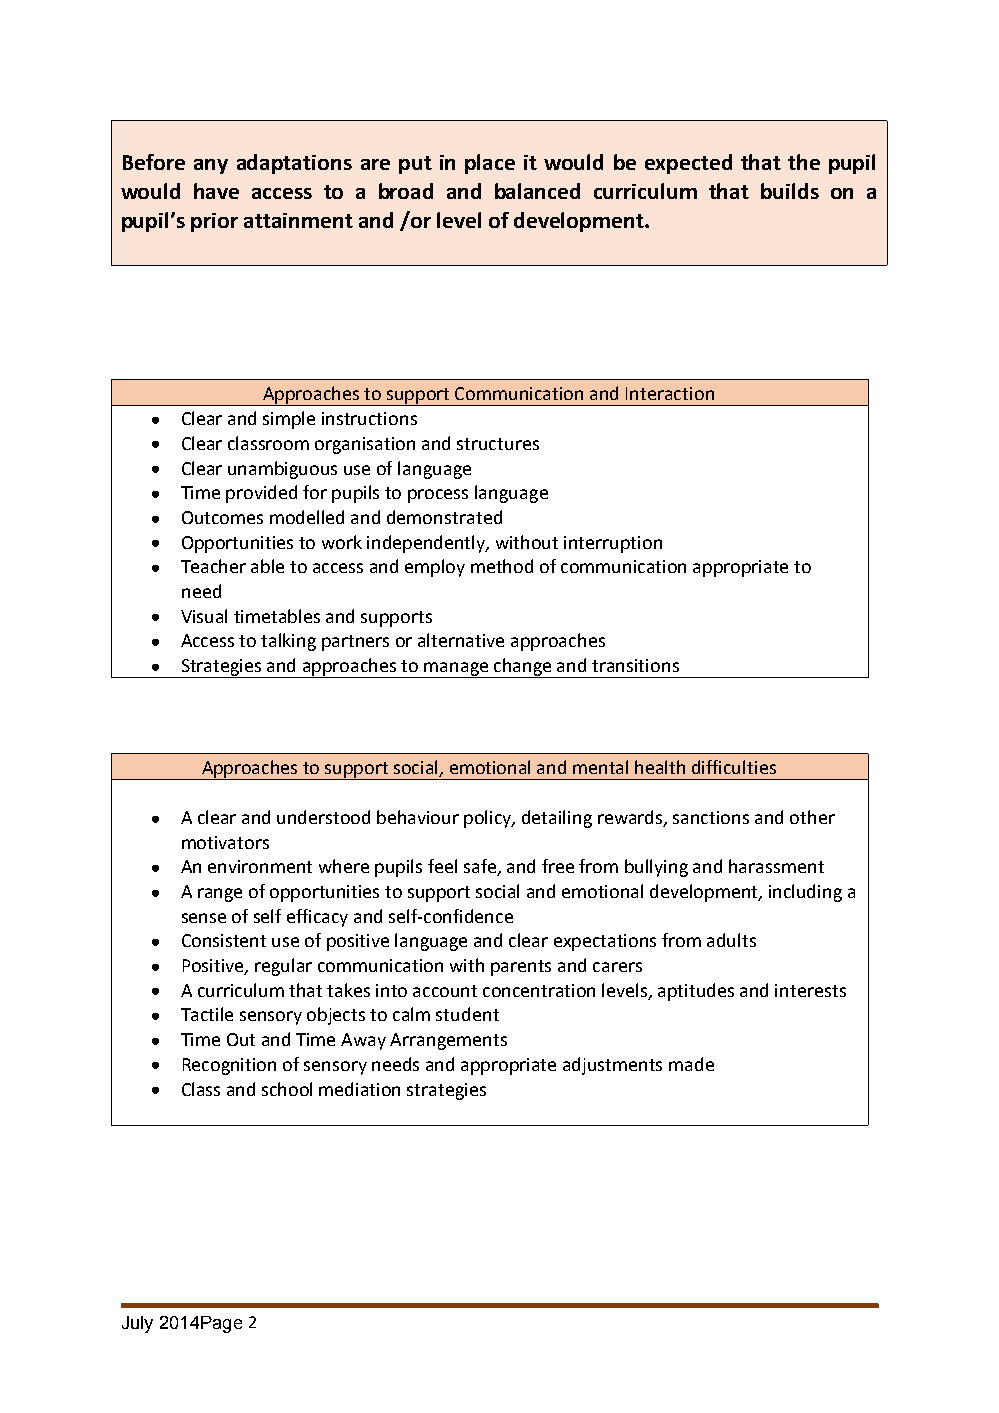 The height and width of the image is (1413, 999). What do you see at coordinates (734, 767) in the image?
I see `difficulties` at bounding box center [734, 767].
